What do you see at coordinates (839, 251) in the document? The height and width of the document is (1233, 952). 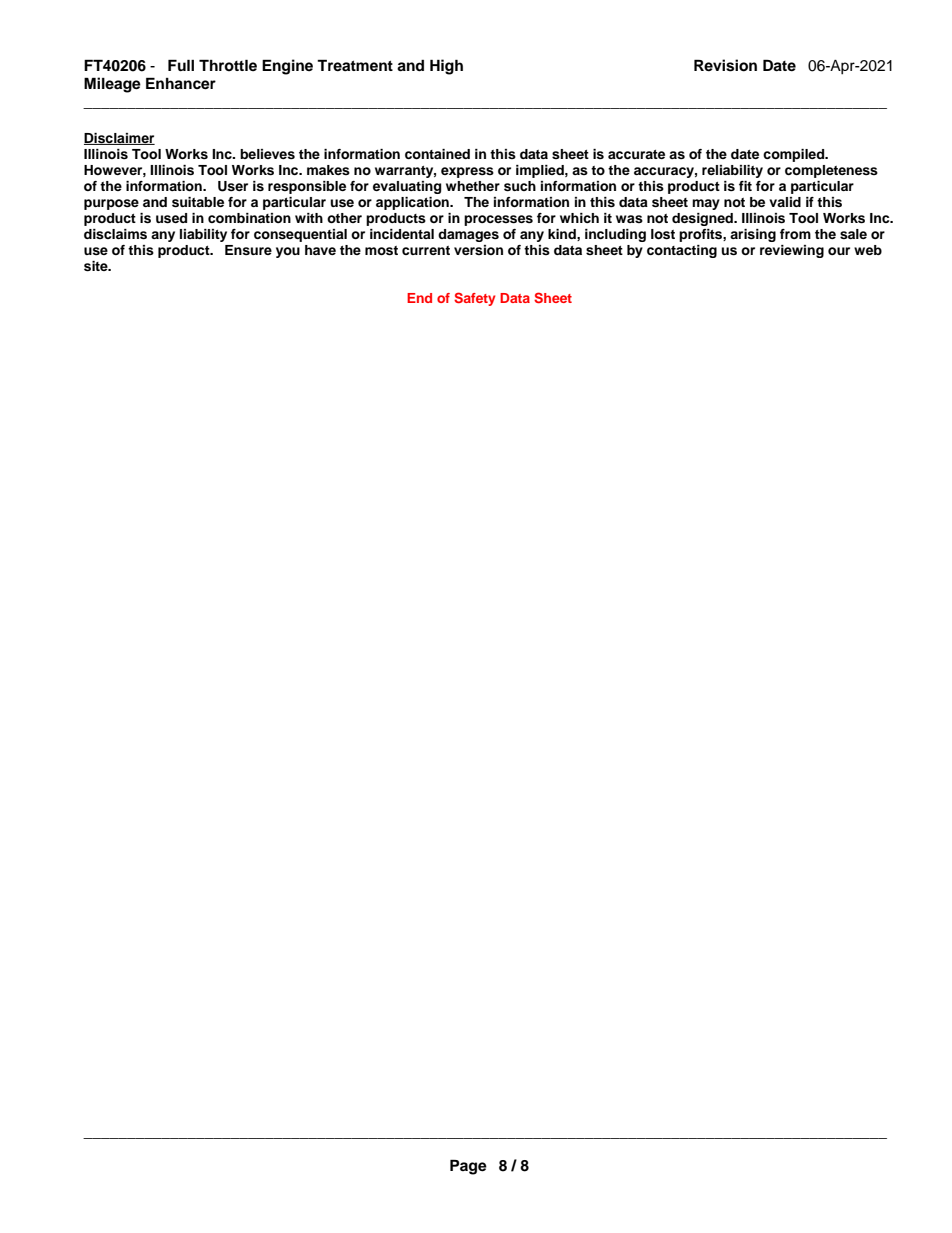 I see `our` at bounding box center [839, 251].
